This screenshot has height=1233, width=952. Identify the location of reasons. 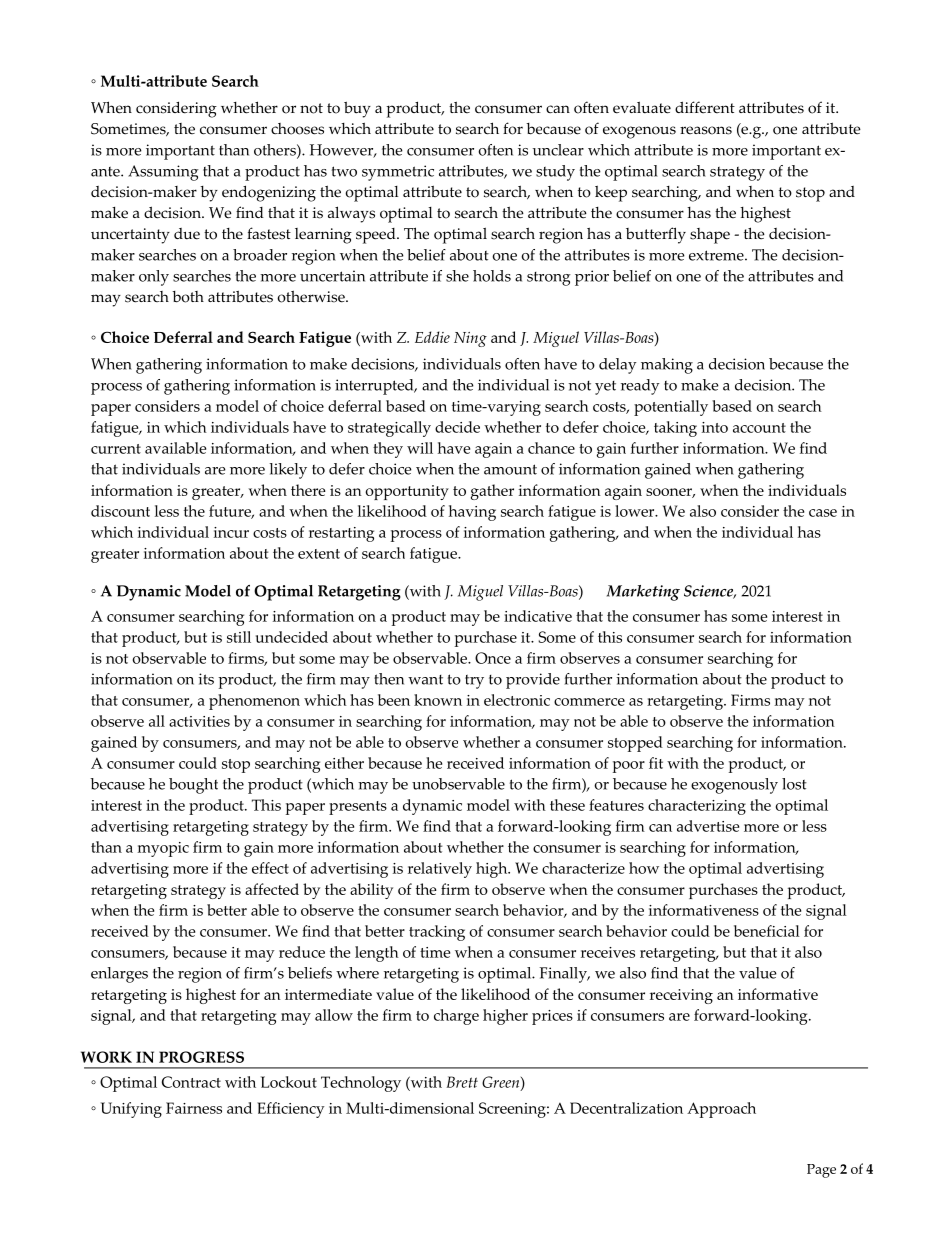
(706, 130).
